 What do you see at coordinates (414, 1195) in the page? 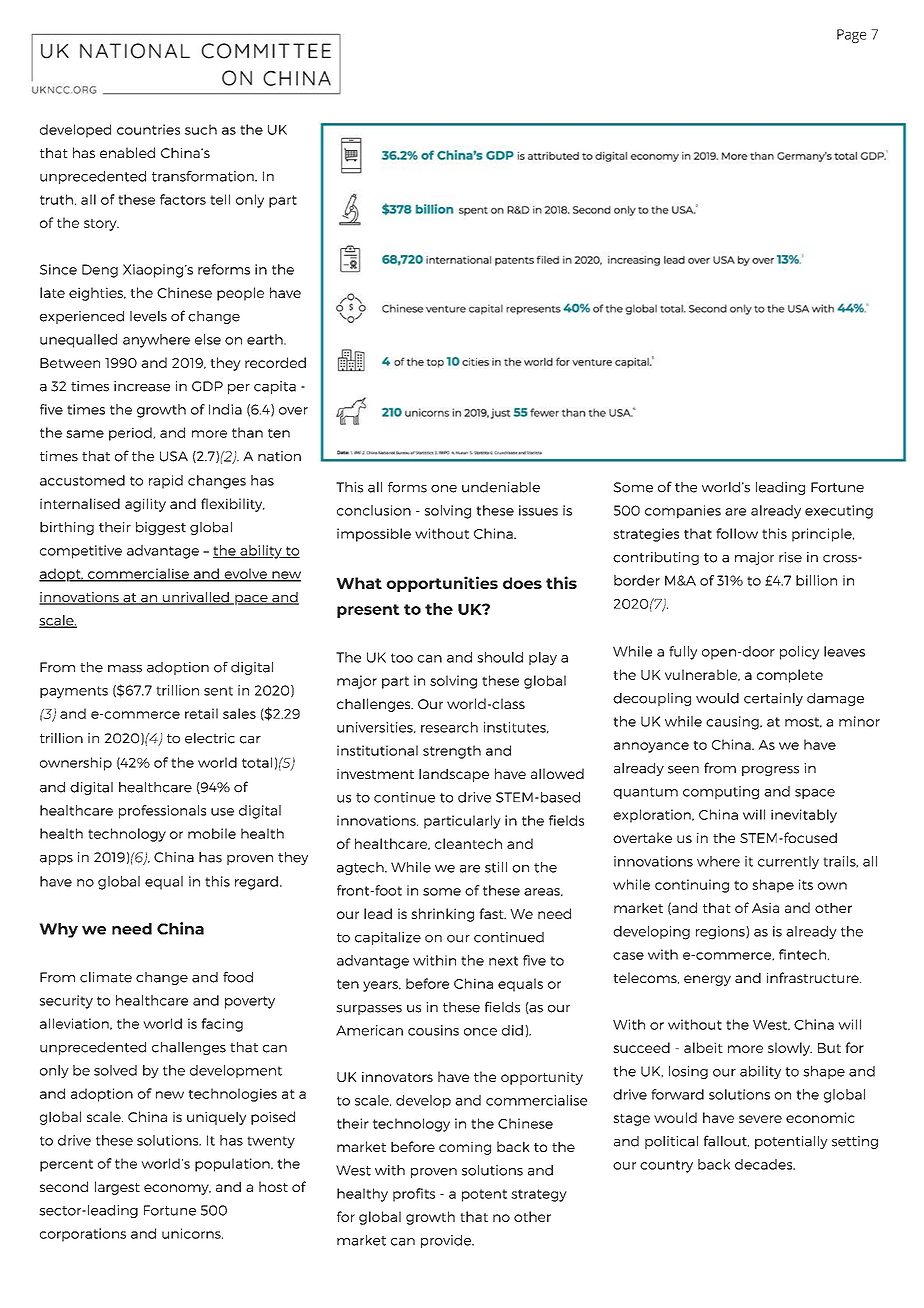
I see `profits` at bounding box center [414, 1195].
